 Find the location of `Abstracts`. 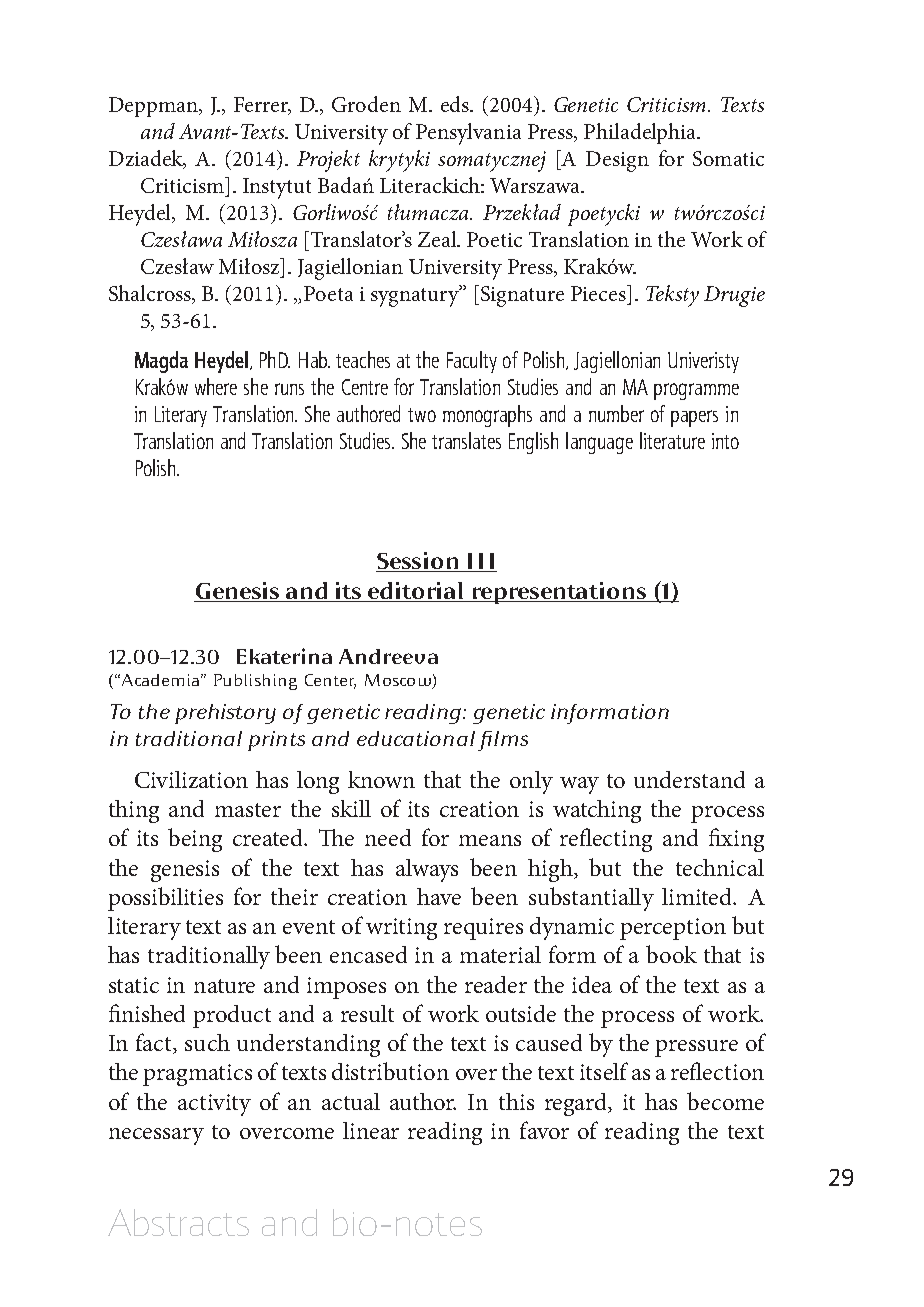

Abstracts is located at coordinates (178, 1222).
